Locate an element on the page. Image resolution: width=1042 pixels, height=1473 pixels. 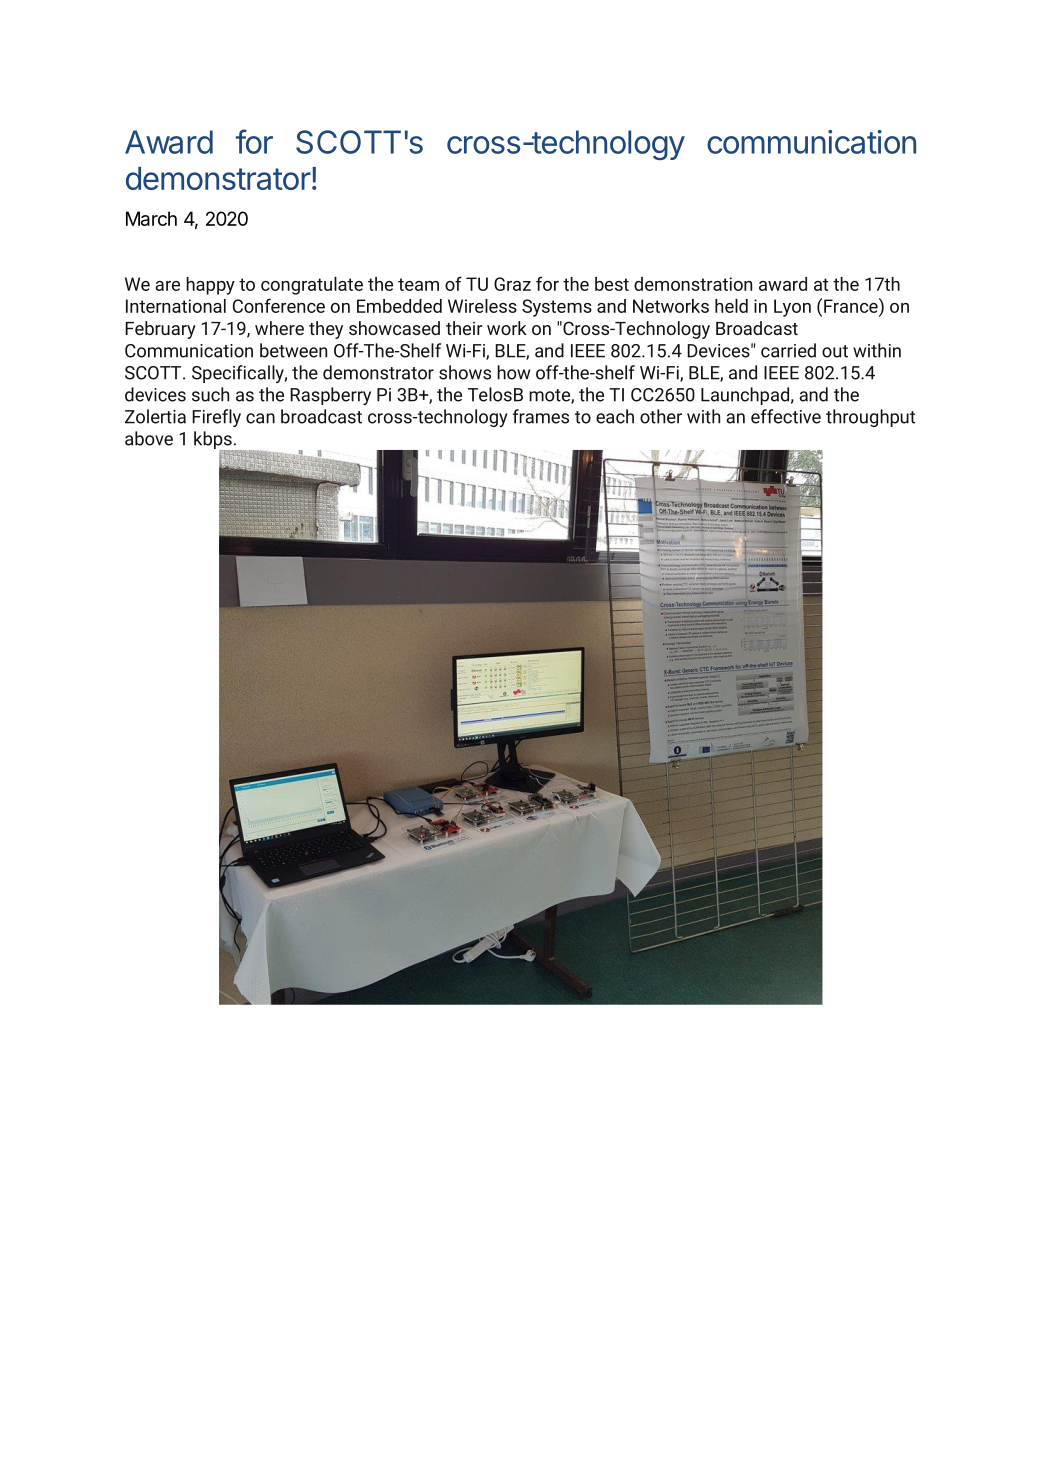
their is located at coordinates (464, 328).
